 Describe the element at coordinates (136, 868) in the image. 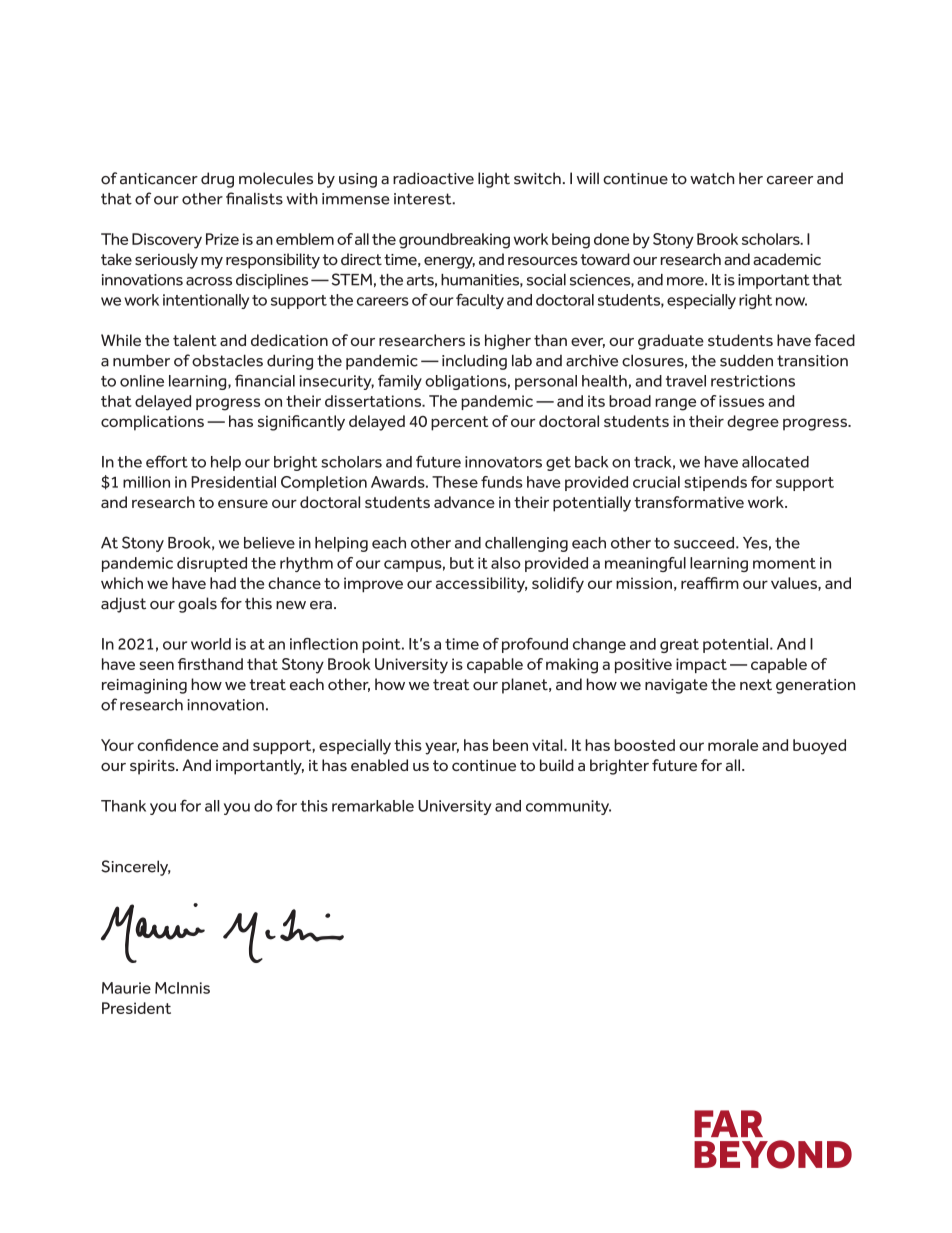

I see `Sincerely` at that location.
